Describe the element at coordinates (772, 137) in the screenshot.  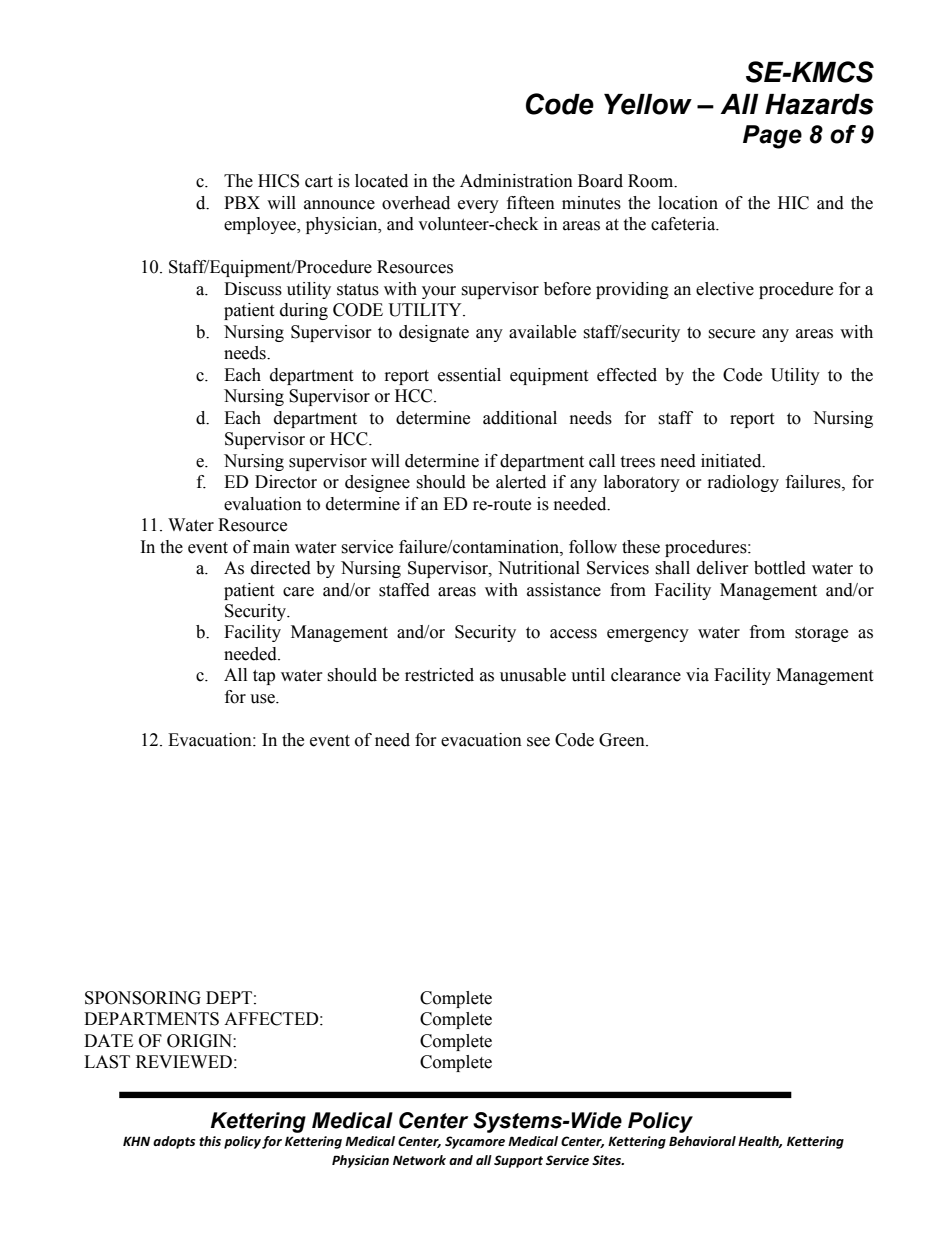
I see `Page` at that location.
